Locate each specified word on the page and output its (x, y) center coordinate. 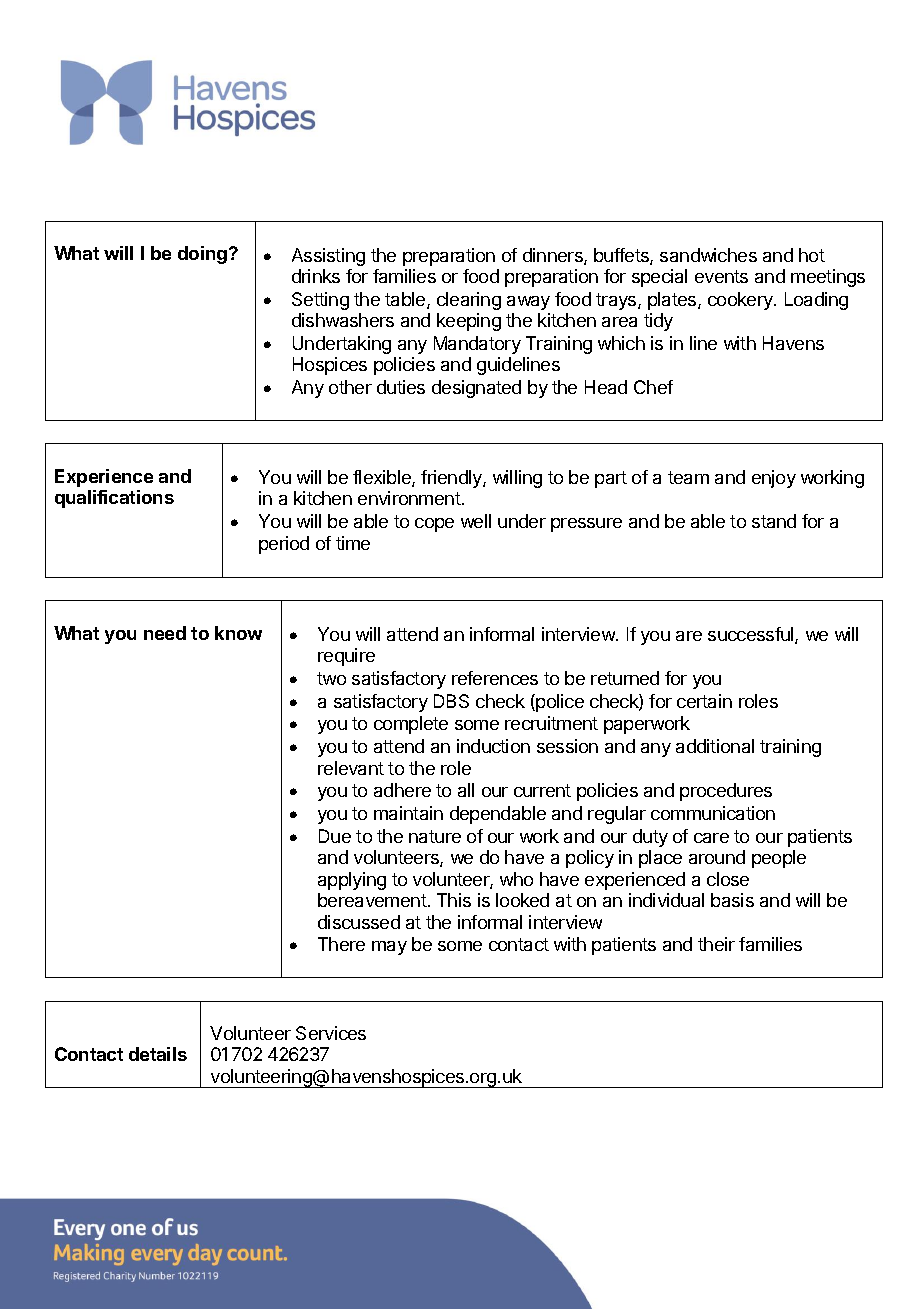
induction (493, 746)
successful (752, 635)
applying (352, 881)
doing (202, 255)
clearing (469, 301)
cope (434, 525)
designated (476, 389)
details (158, 1054)
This (454, 900)
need (165, 633)
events (721, 276)
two (331, 678)
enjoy (774, 479)
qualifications (114, 499)
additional (715, 746)
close (728, 879)
